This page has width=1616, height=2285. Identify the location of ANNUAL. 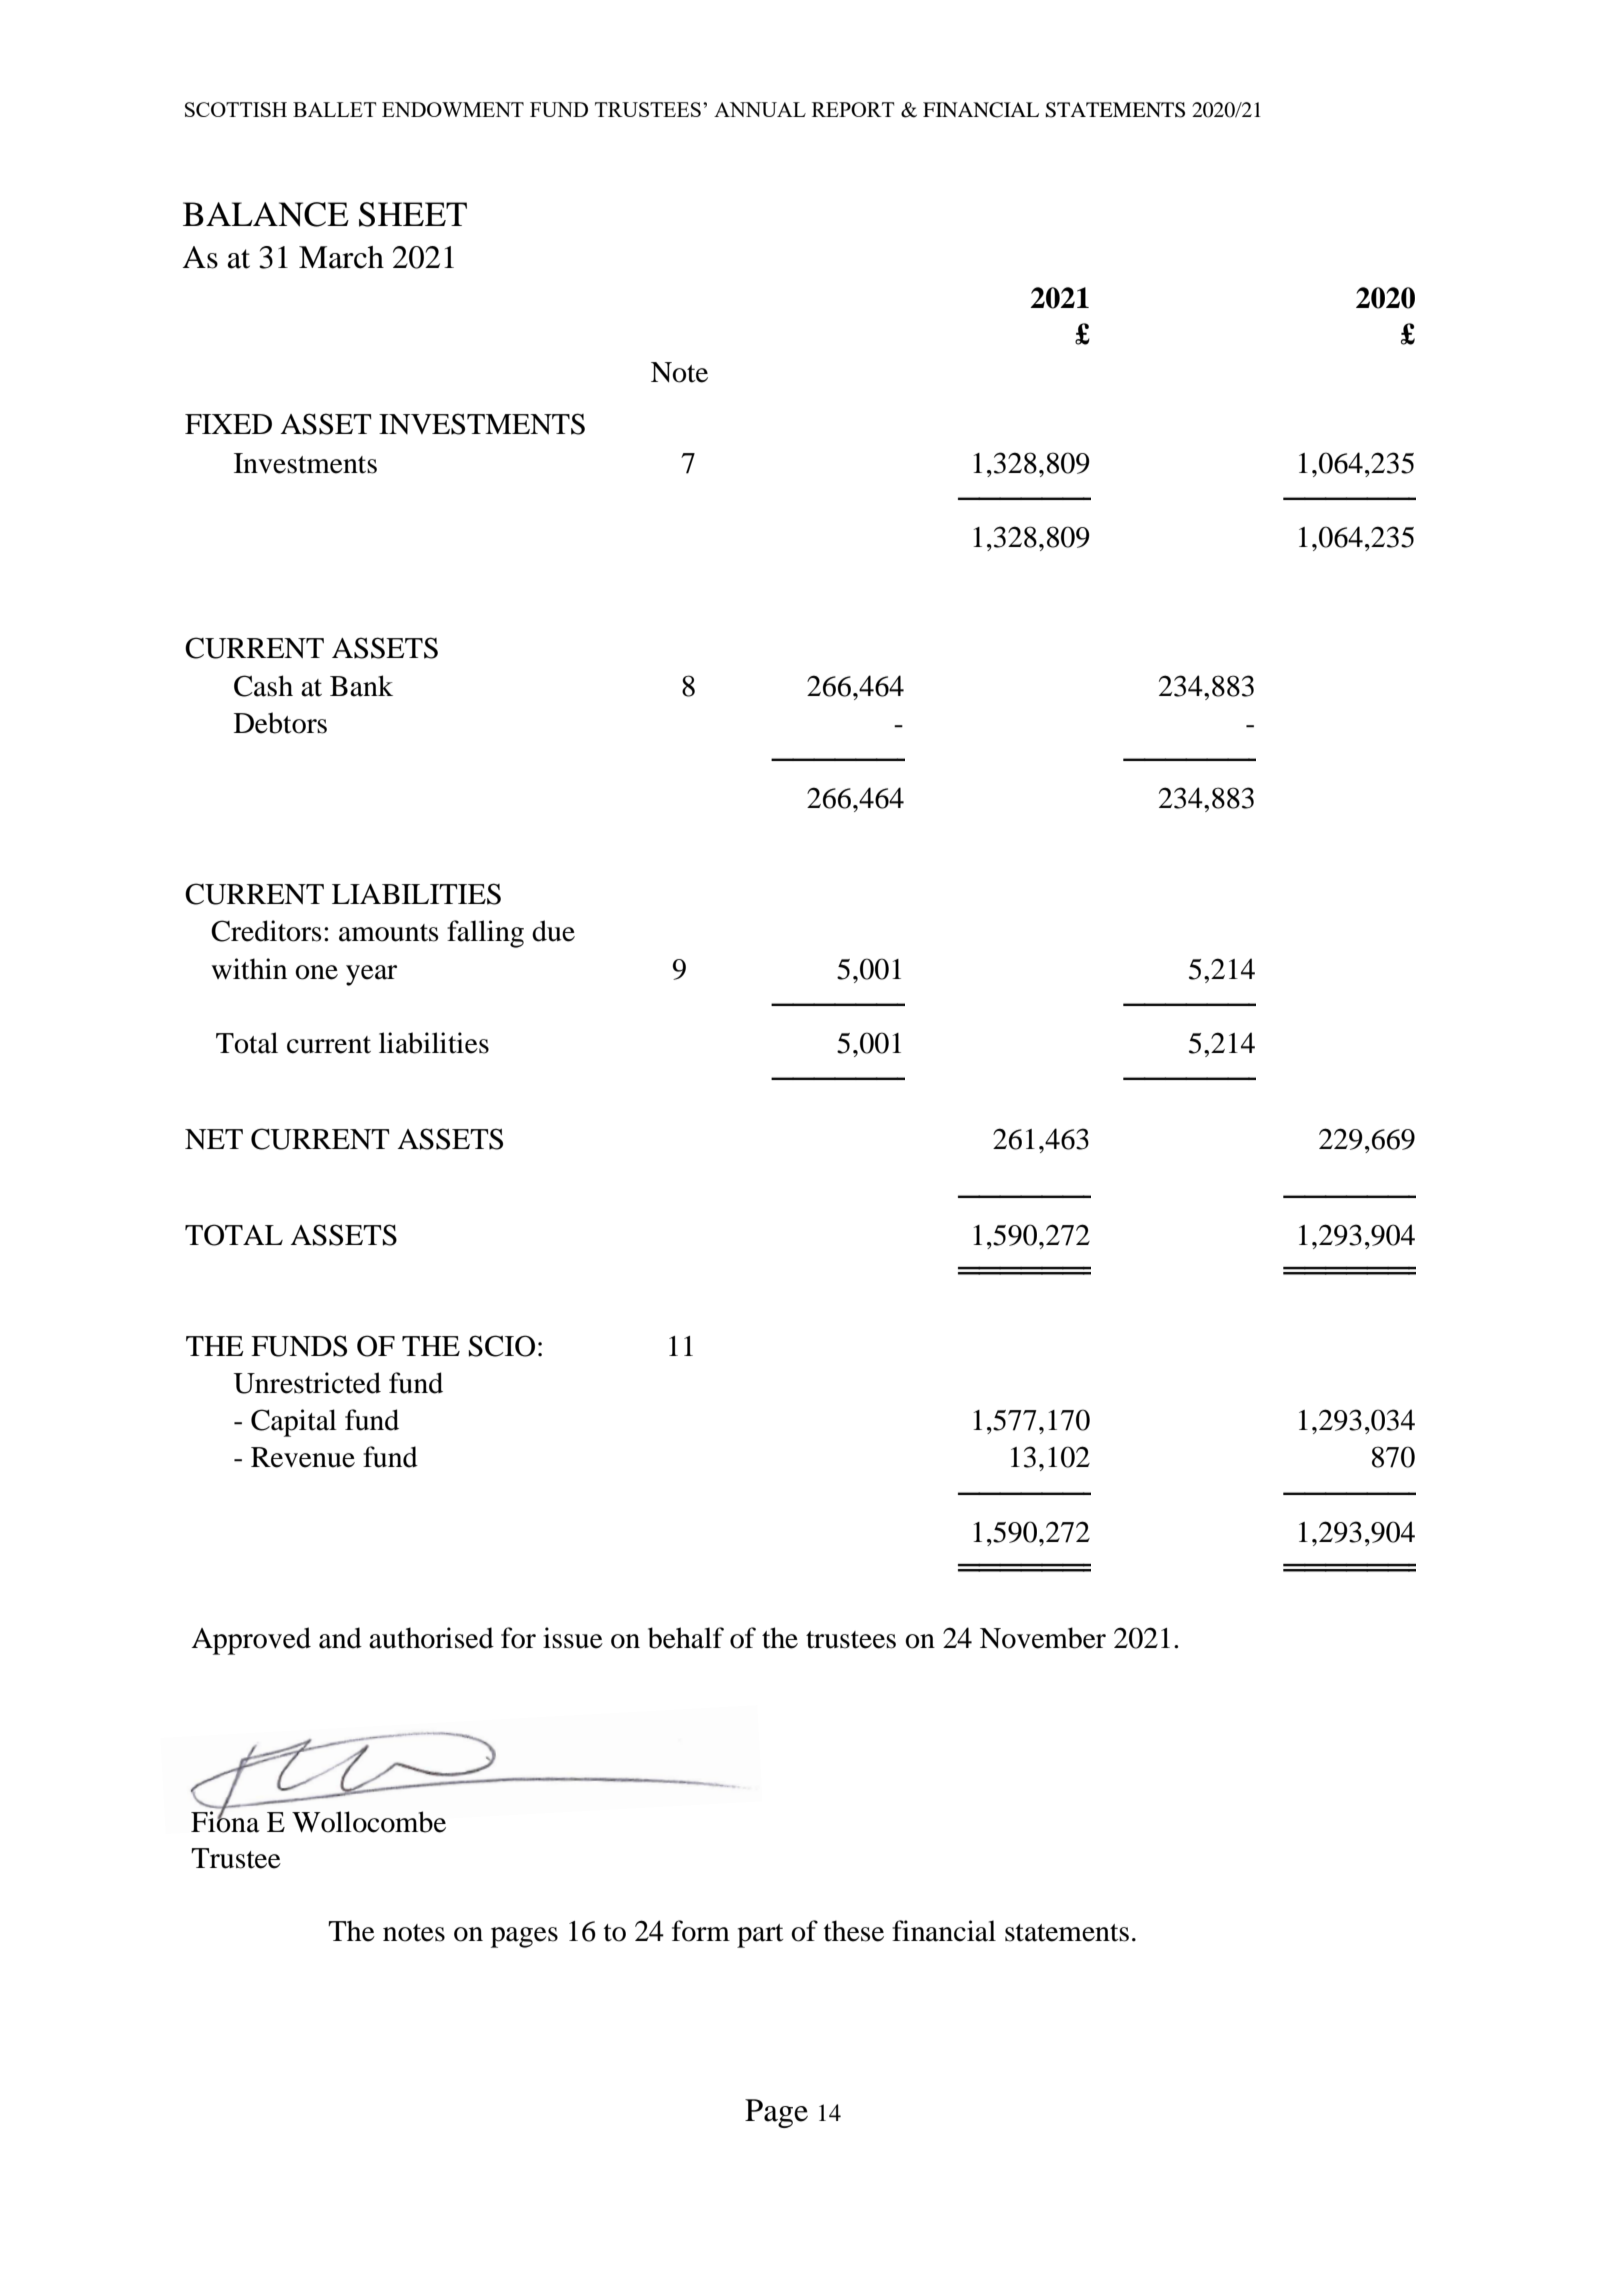
(760, 109).
